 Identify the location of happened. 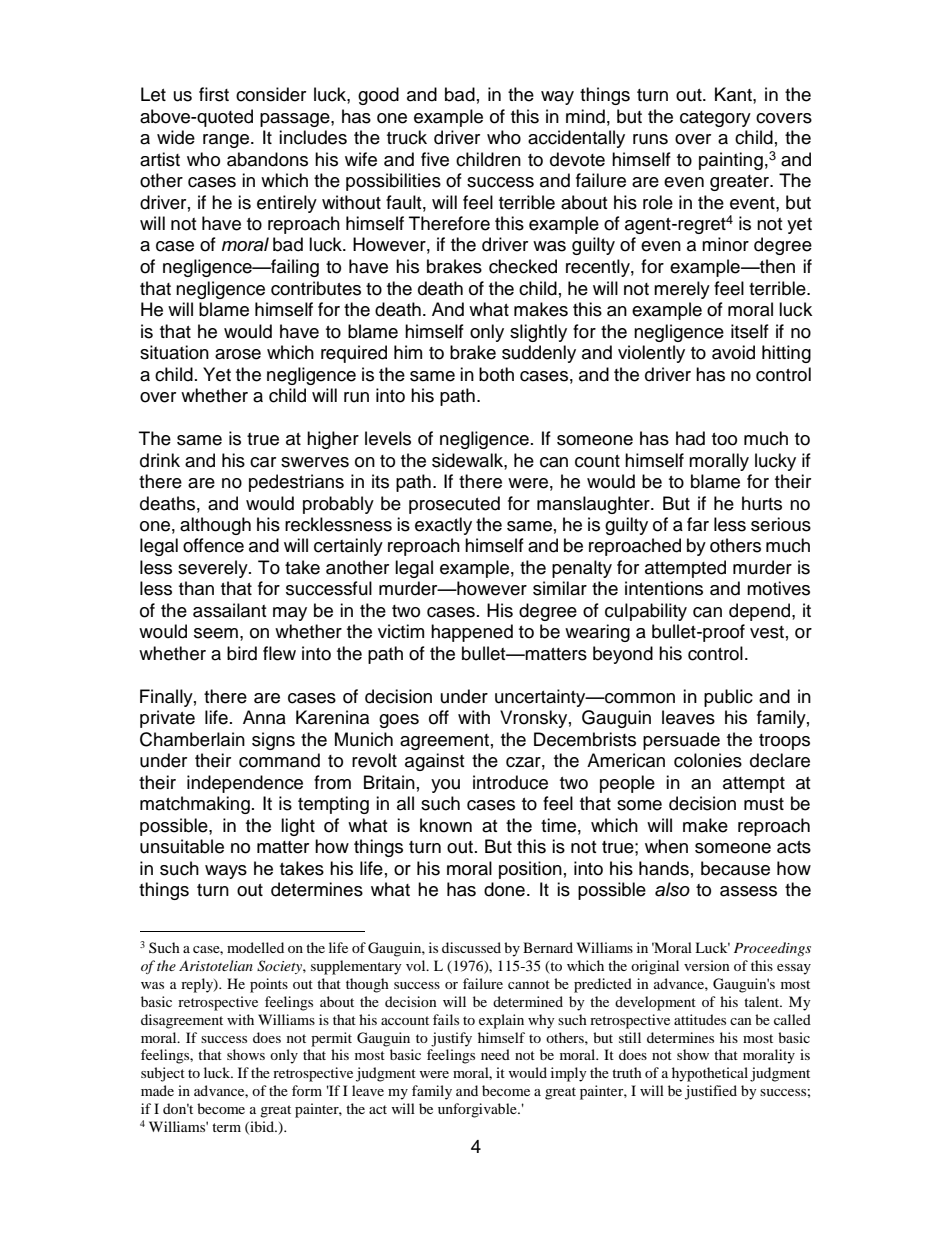
(472, 633).
